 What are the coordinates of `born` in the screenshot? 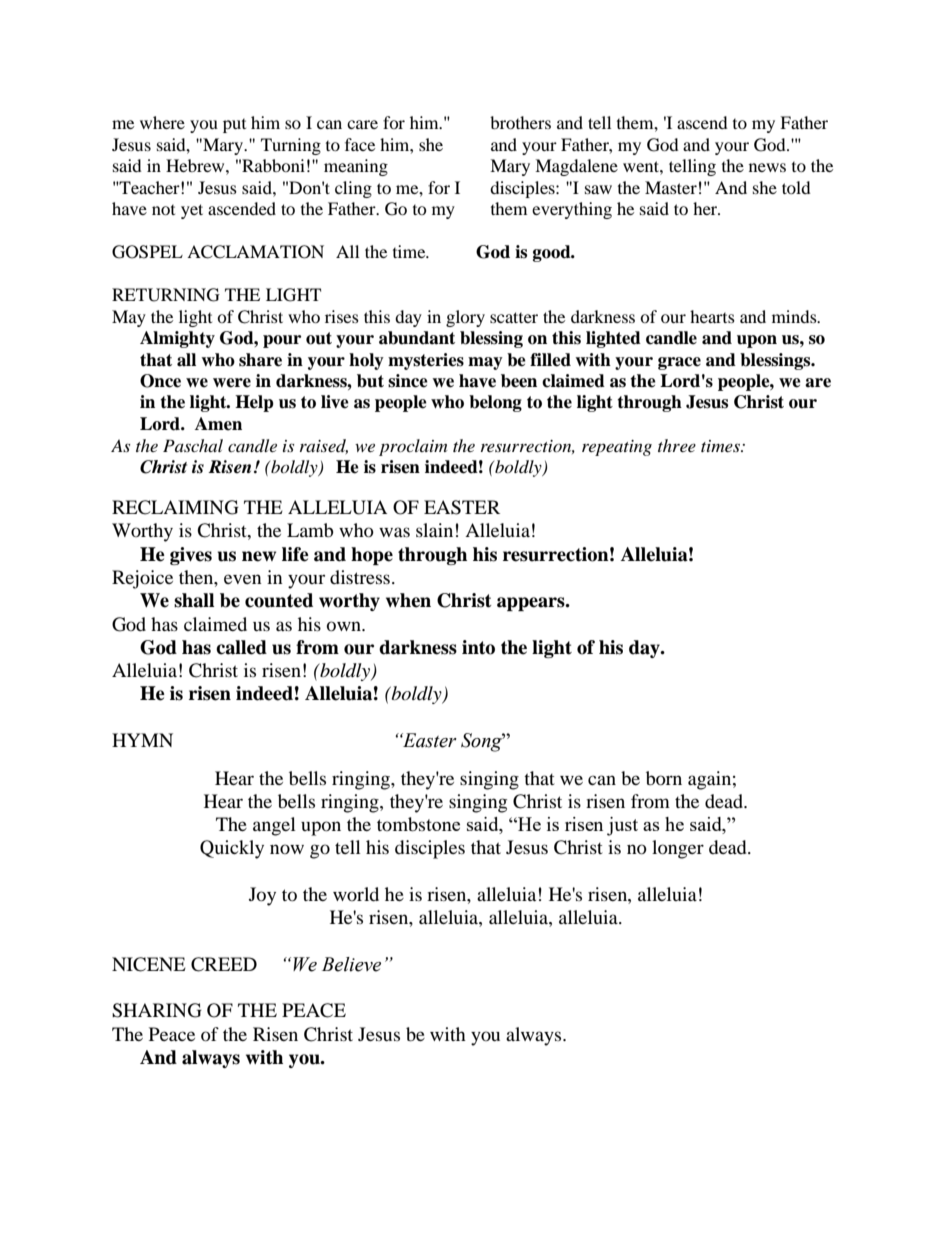 It's located at (664, 778).
